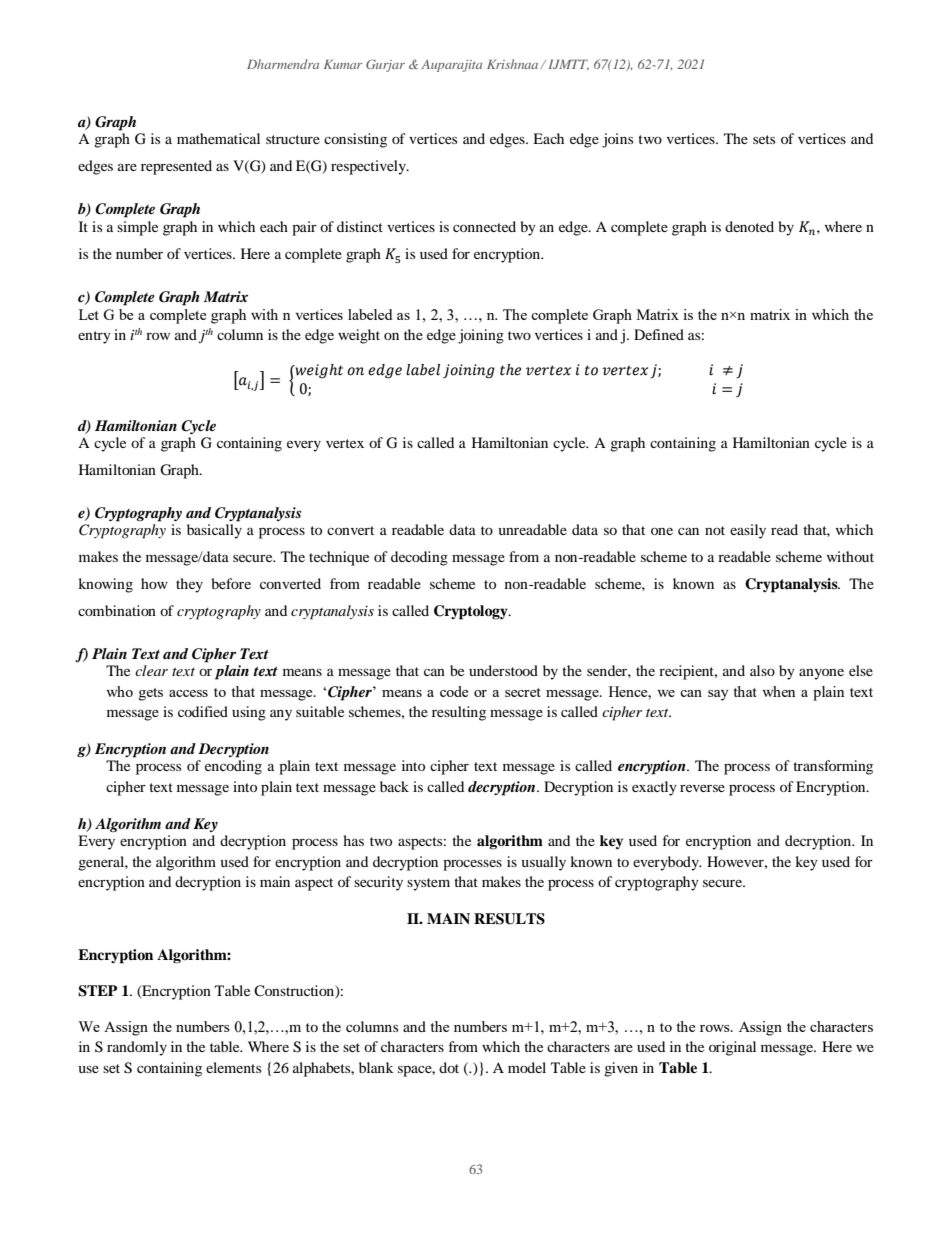 This page has height=1233, width=952. What do you see at coordinates (764, 139) in the page?
I see `sets` at bounding box center [764, 139].
